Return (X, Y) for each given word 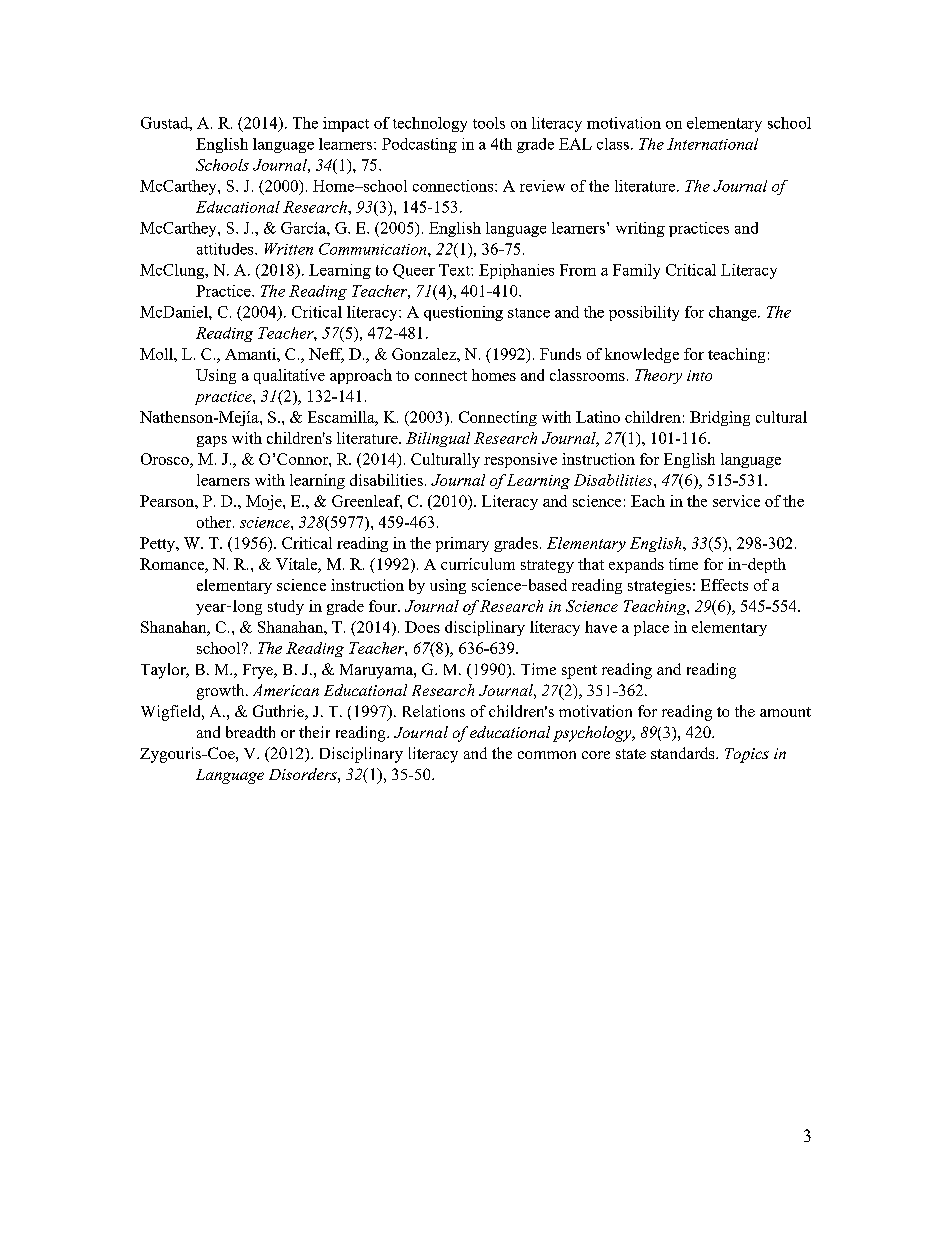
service (736, 501)
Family (636, 271)
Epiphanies (516, 271)
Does (422, 627)
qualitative (289, 376)
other (215, 522)
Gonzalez (425, 354)
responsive (520, 460)
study (286, 607)
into (699, 375)
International (712, 144)
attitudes (226, 249)
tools (489, 123)
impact (346, 124)
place (651, 628)
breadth (250, 732)
